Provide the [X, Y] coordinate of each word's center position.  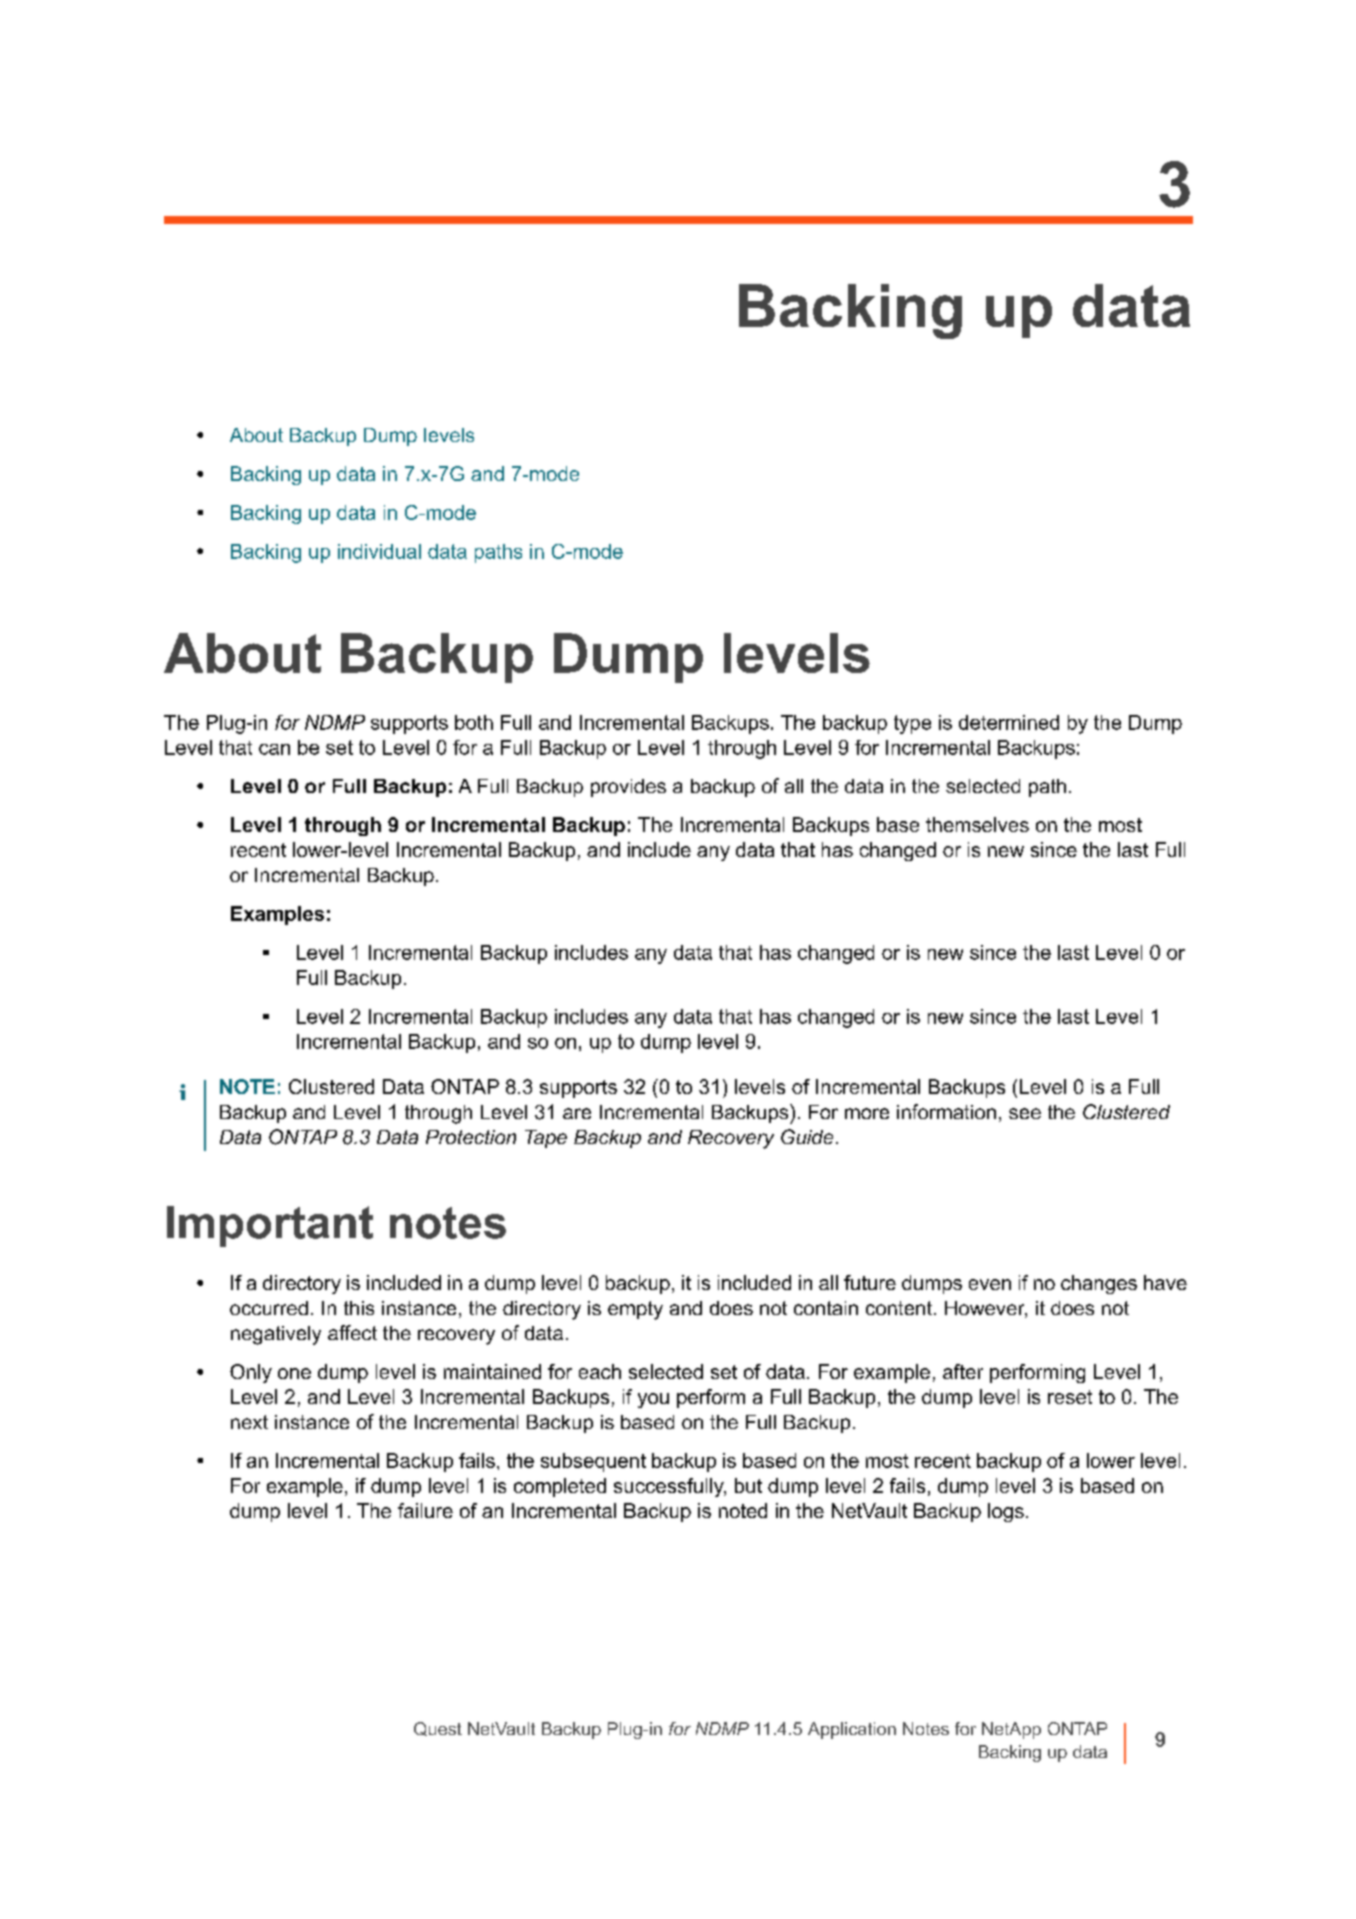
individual [379, 551]
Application [852, 1730]
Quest [438, 1729]
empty [635, 1310]
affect [352, 1332]
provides [628, 788]
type [912, 724]
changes [1099, 1284]
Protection [471, 1137]
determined [1009, 722]
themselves [977, 824]
